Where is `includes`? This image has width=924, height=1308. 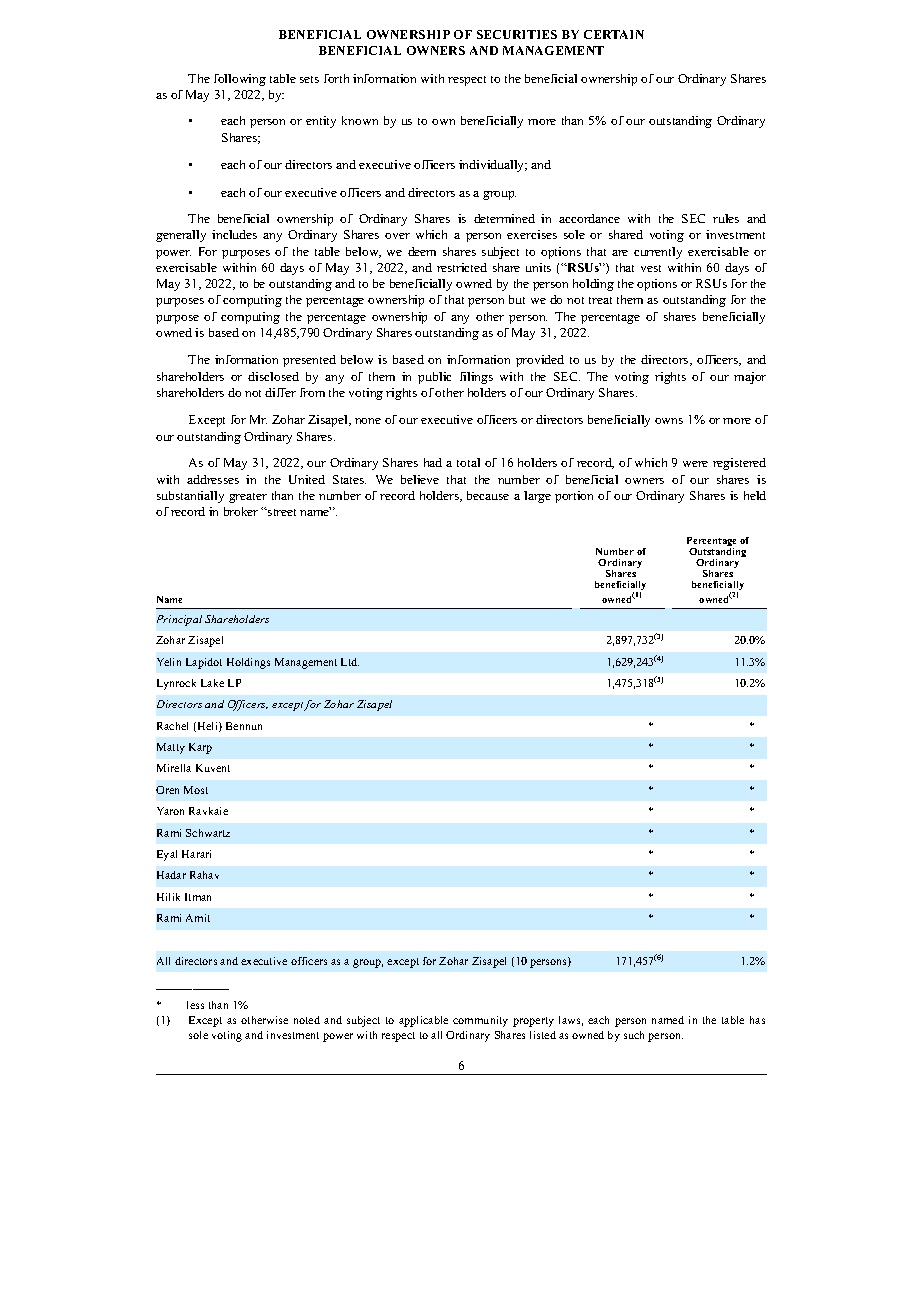
includes is located at coordinates (234, 234).
